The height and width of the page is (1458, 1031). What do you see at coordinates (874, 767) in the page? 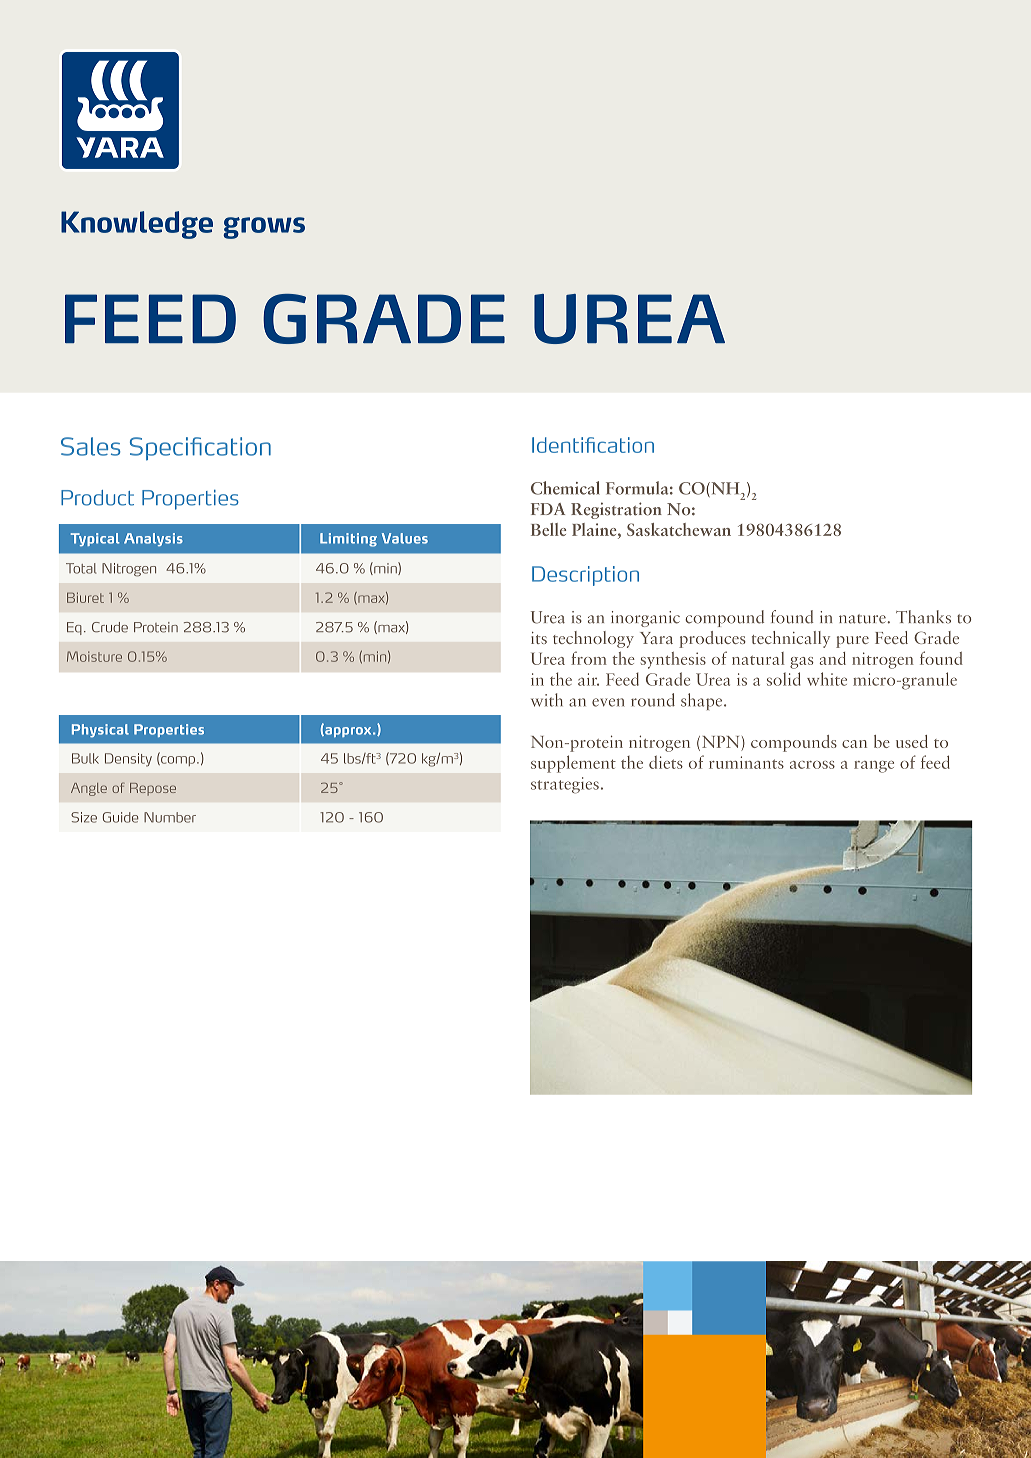
I see `range` at bounding box center [874, 767].
